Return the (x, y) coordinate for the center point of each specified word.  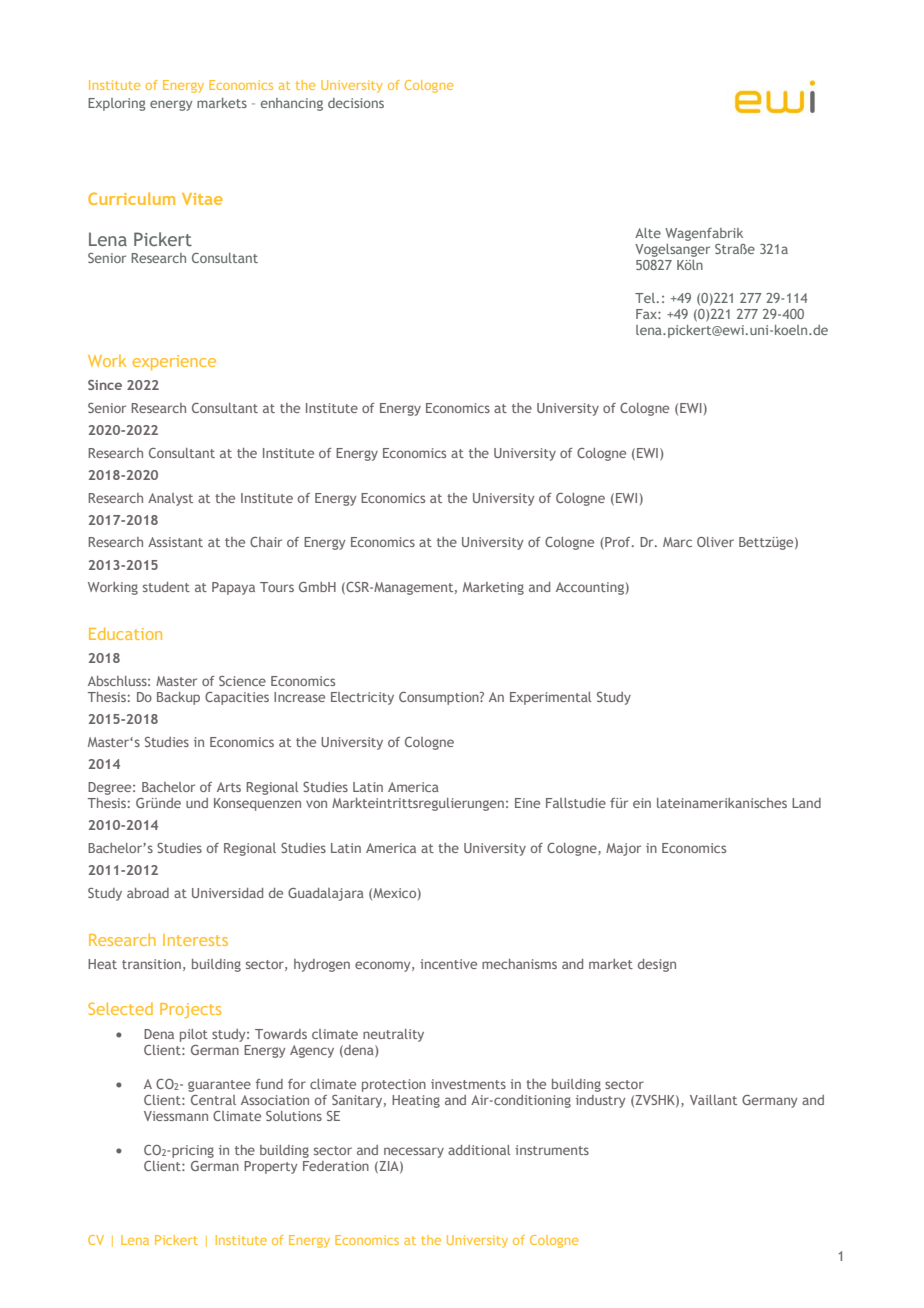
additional (479, 1150)
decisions (356, 103)
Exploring (117, 104)
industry (600, 1101)
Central (213, 1100)
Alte (648, 233)
